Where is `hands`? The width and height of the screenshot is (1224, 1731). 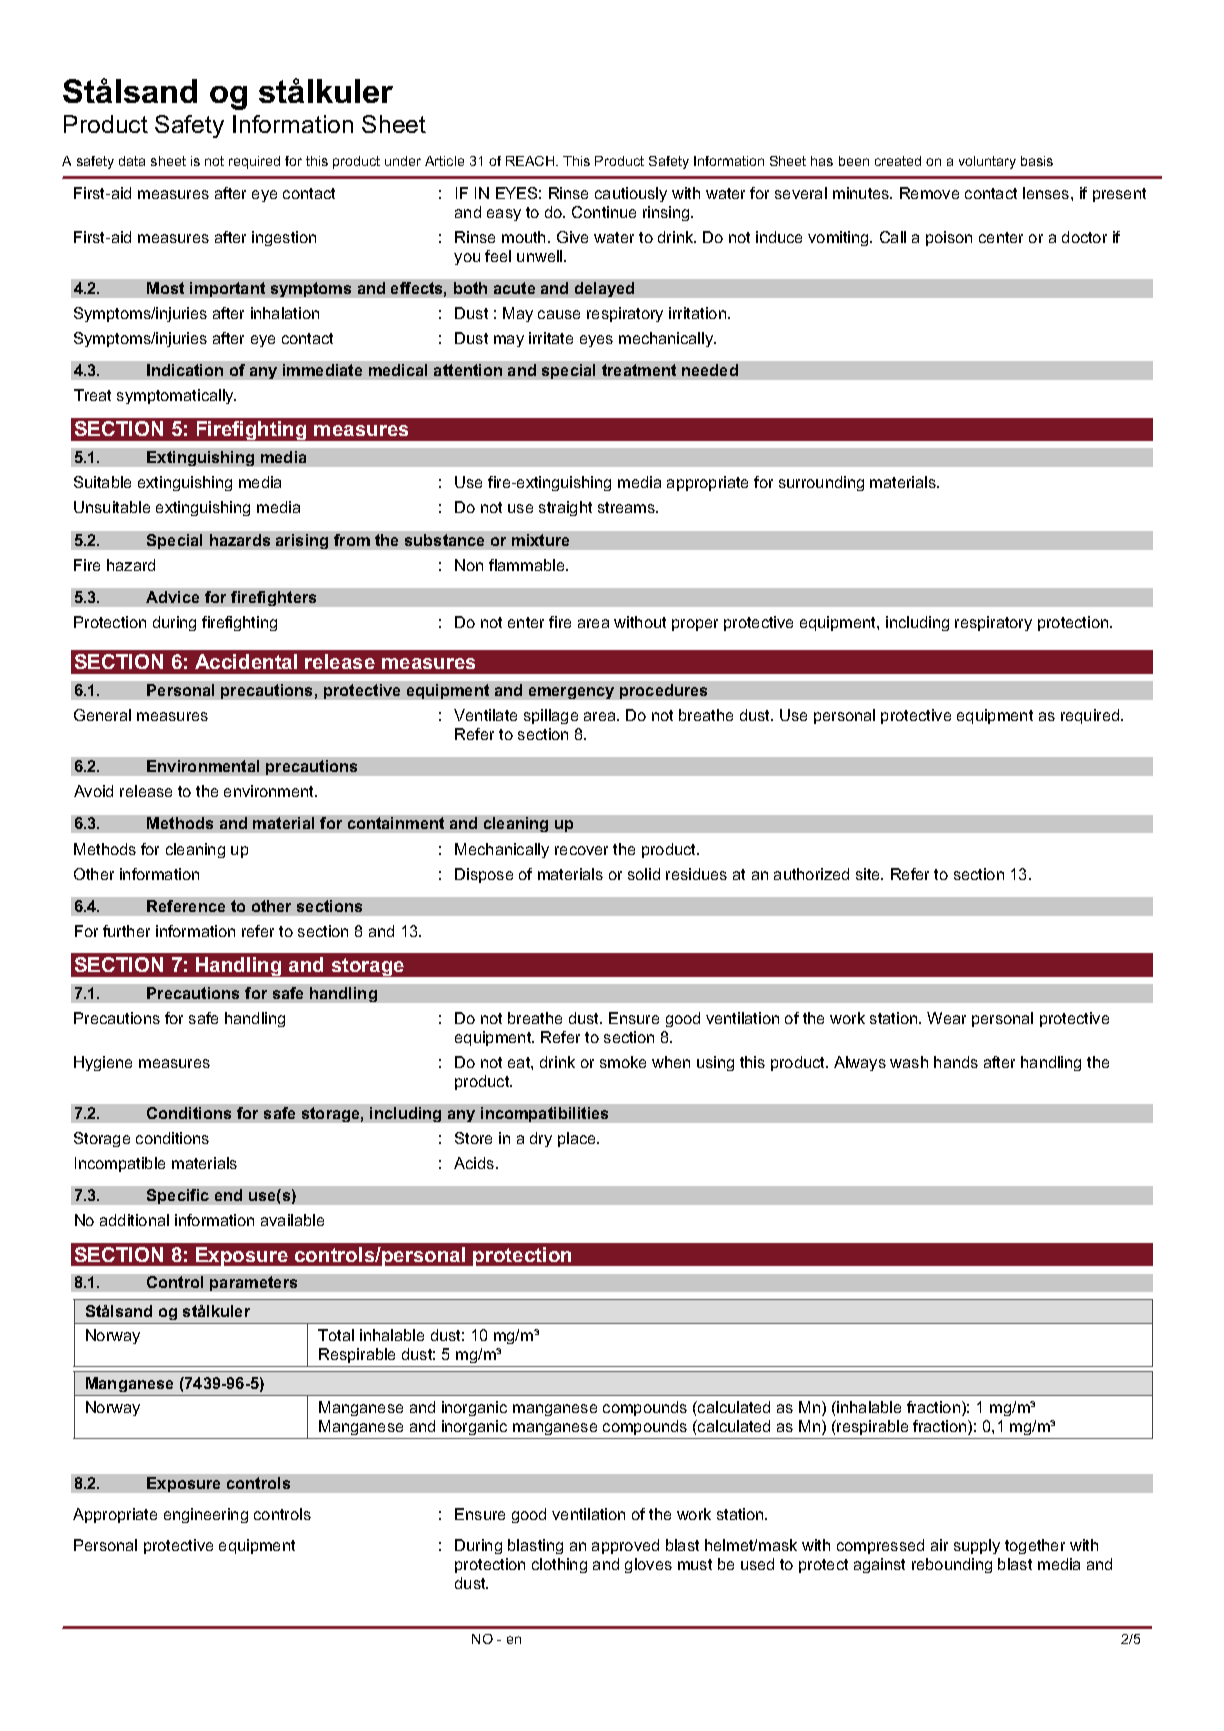
hands is located at coordinates (956, 1062).
